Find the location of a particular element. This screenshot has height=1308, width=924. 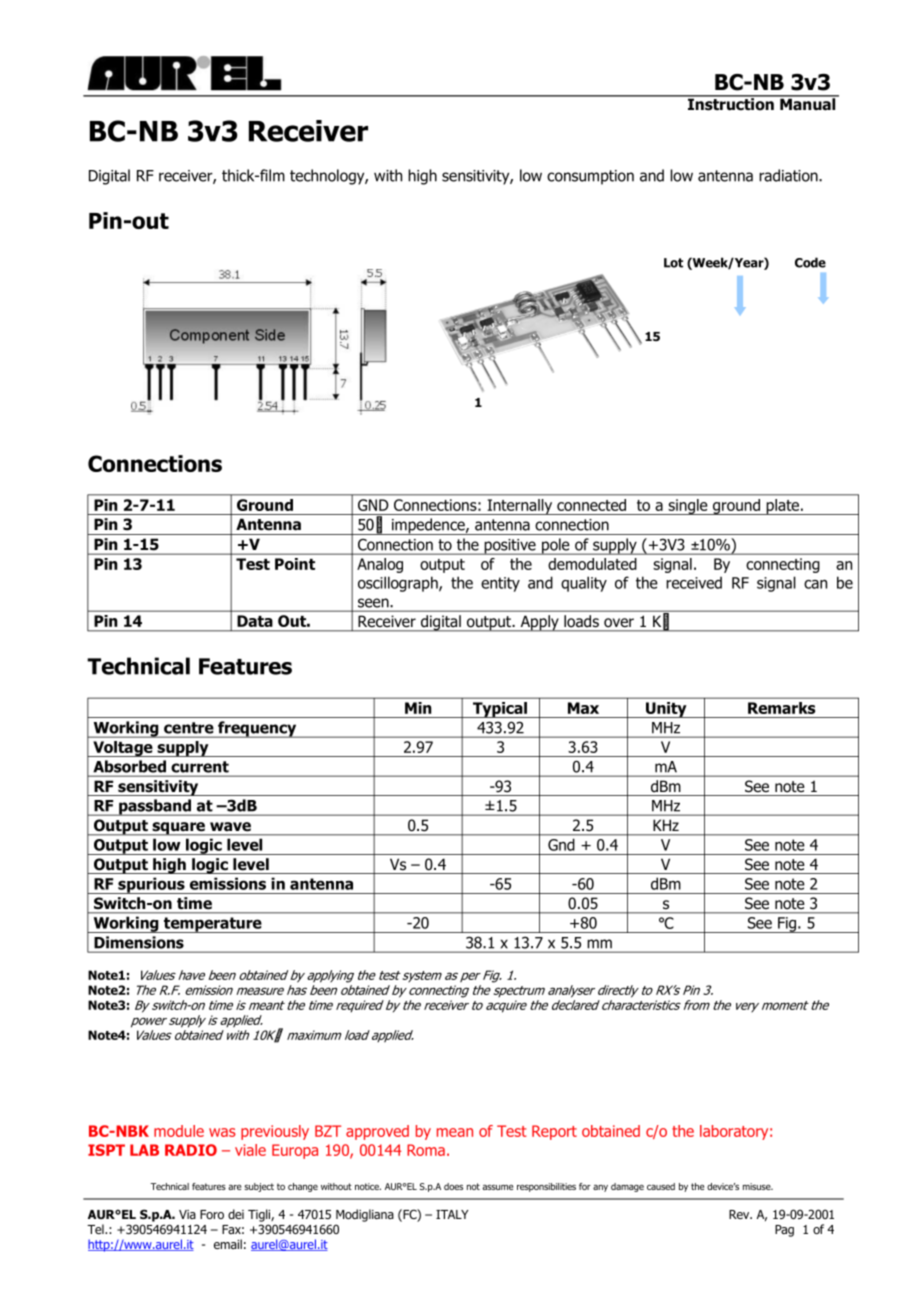

Instruction is located at coordinates (731, 103).
